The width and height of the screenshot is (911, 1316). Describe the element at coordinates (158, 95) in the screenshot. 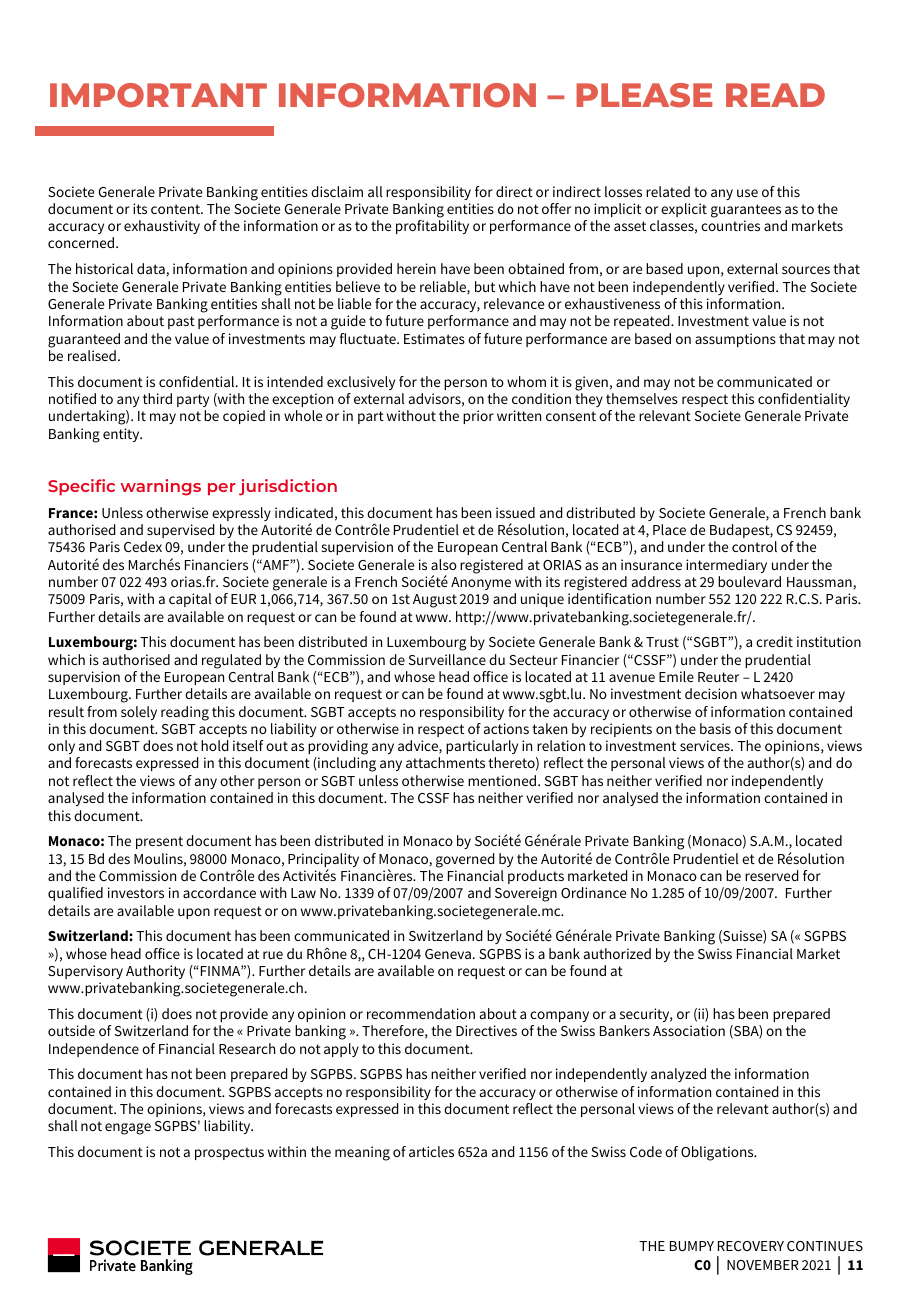

I see `IMPORTANT` at that location.
